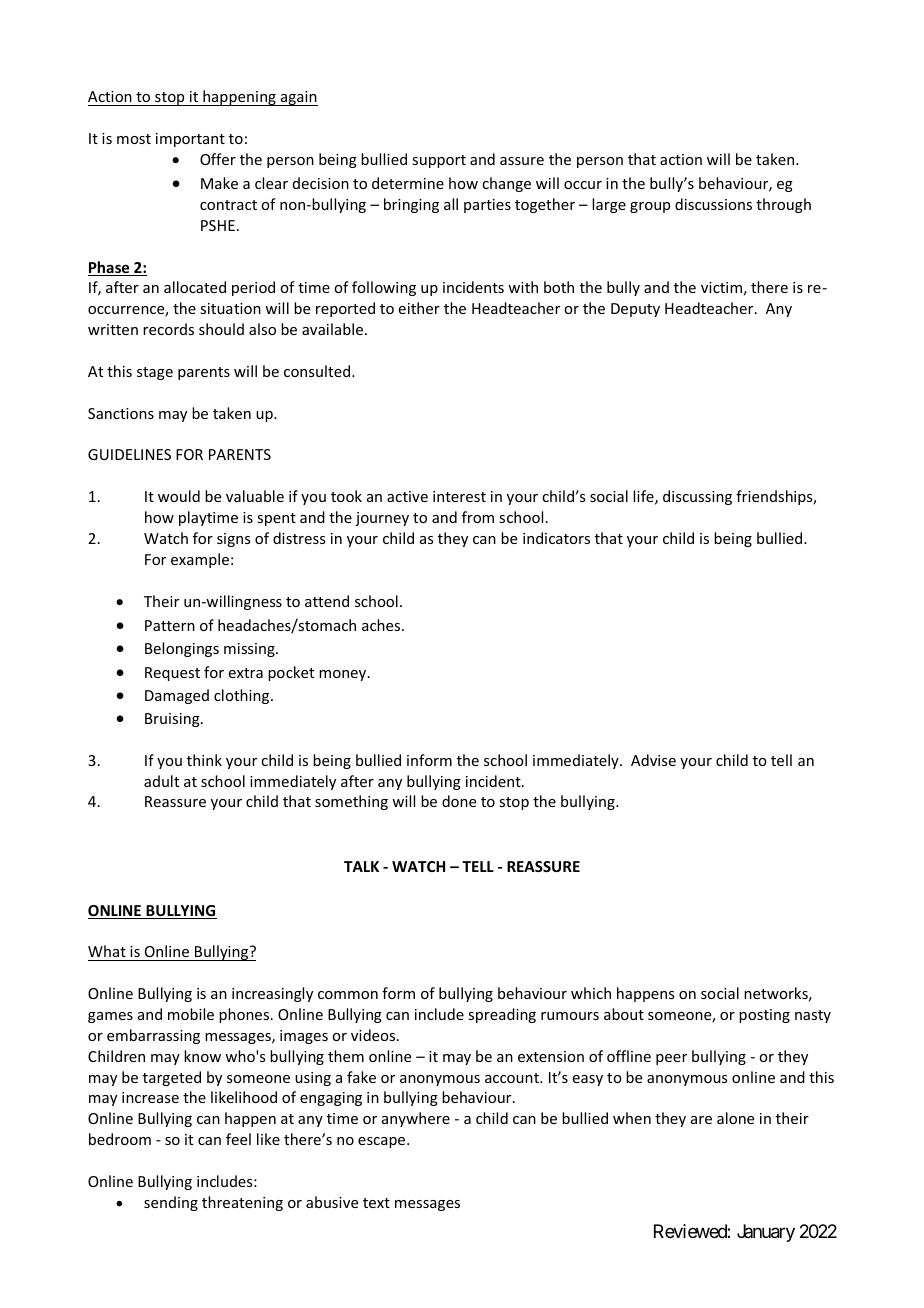 The width and height of the screenshot is (924, 1308). Describe the element at coordinates (190, 140) in the screenshot. I see `important` at that location.
